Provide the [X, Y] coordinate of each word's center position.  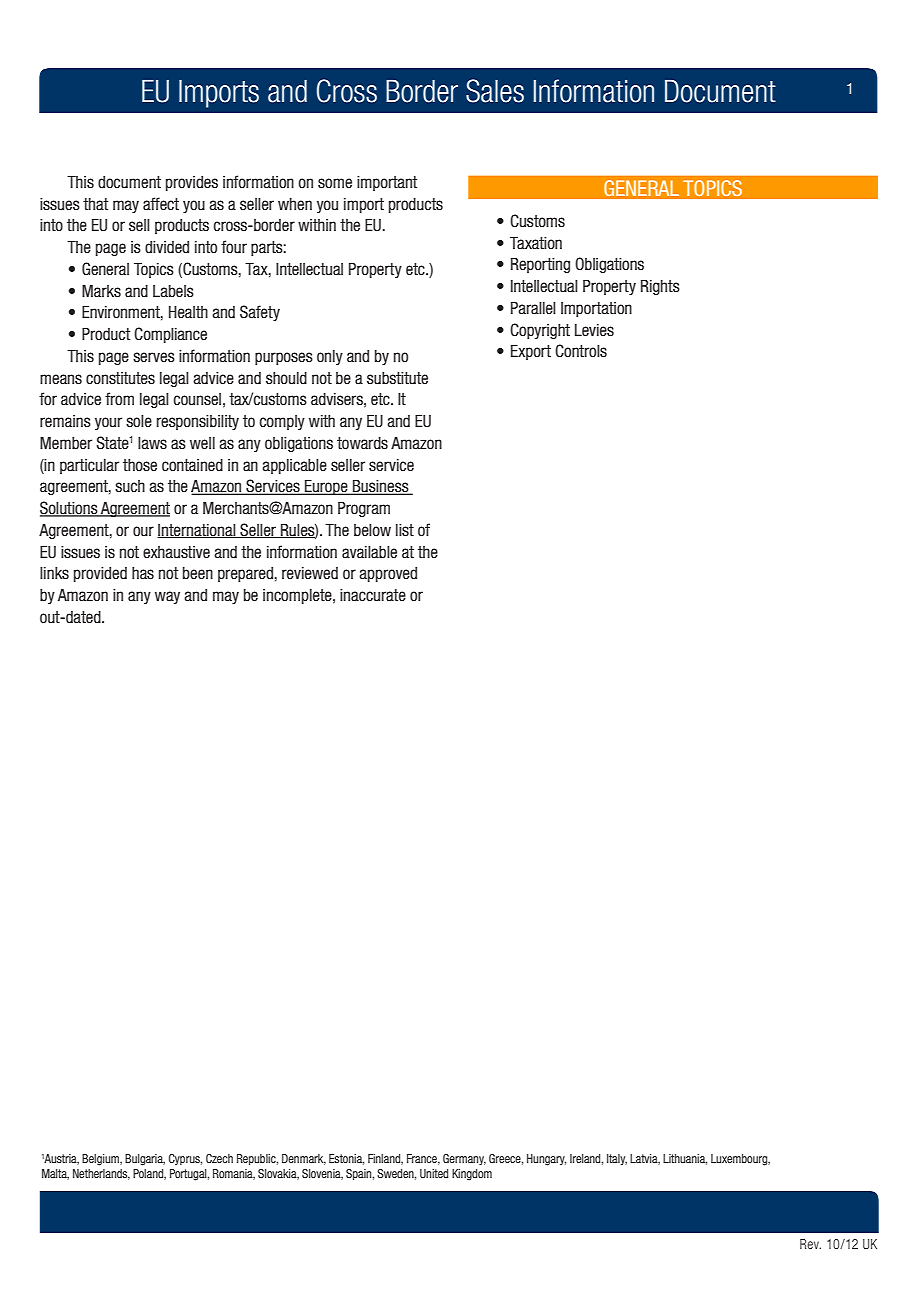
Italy [617, 1159]
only [330, 357]
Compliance [170, 335]
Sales [495, 91]
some [335, 183]
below [372, 530]
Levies [594, 330]
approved [388, 574]
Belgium [101, 1160]
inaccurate [373, 595]
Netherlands [101, 1174]
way [167, 597]
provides [192, 183]
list [405, 530]
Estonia [346, 1159]
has [143, 573]
